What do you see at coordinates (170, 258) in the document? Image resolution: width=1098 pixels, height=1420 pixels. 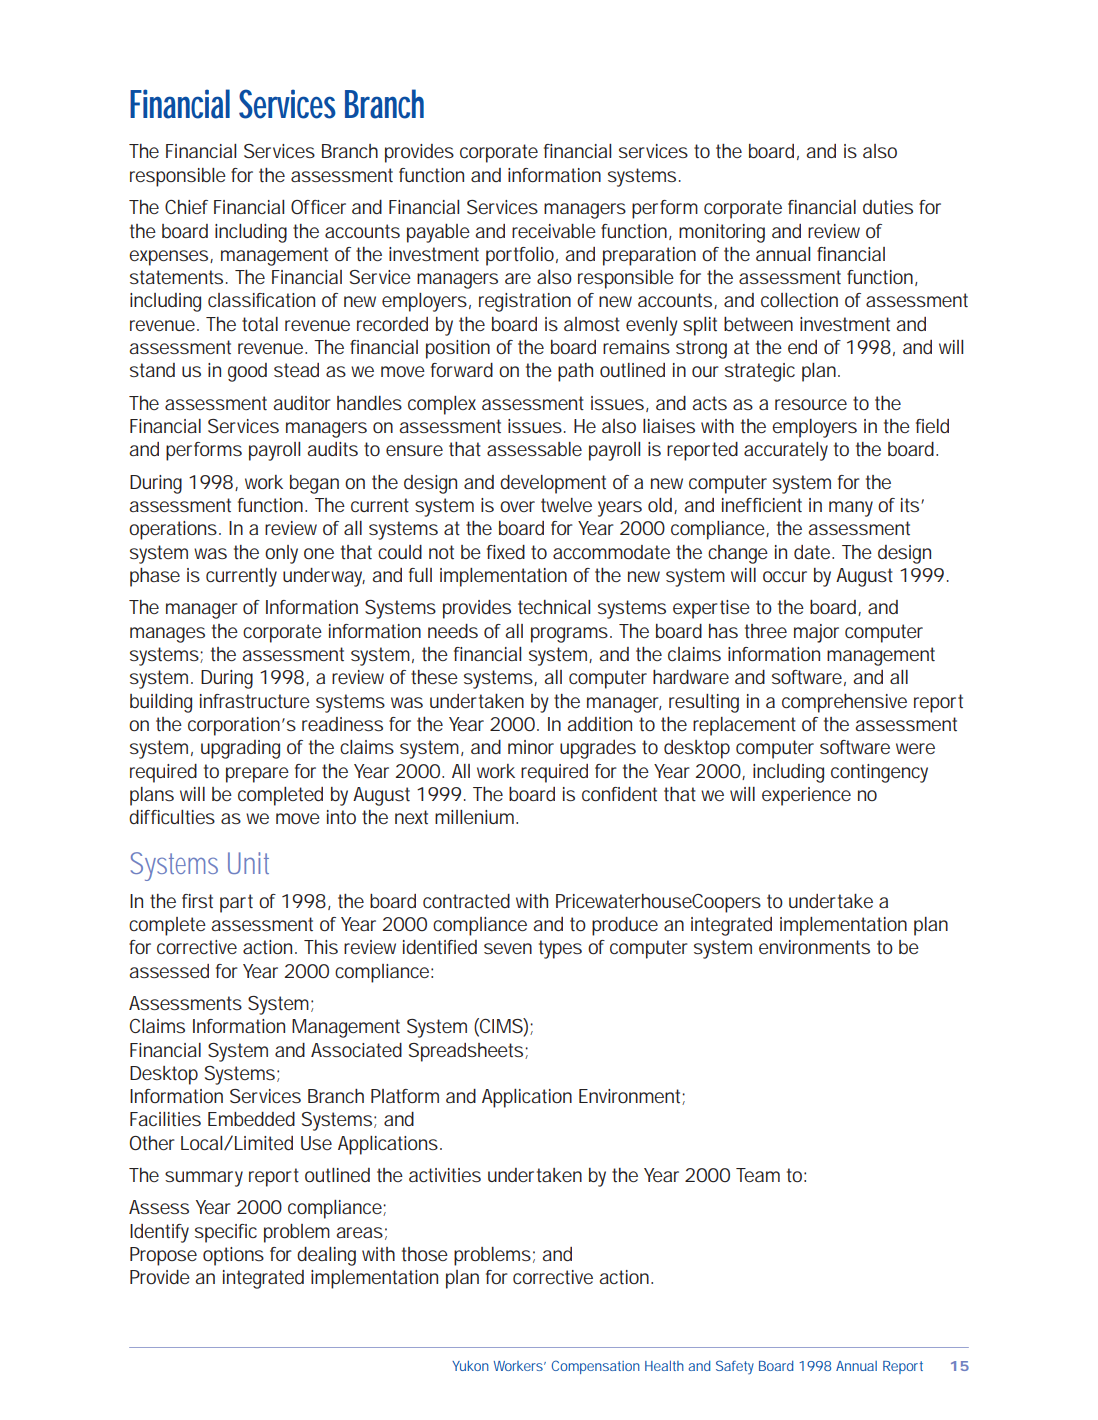 I see `expenses` at bounding box center [170, 258].
